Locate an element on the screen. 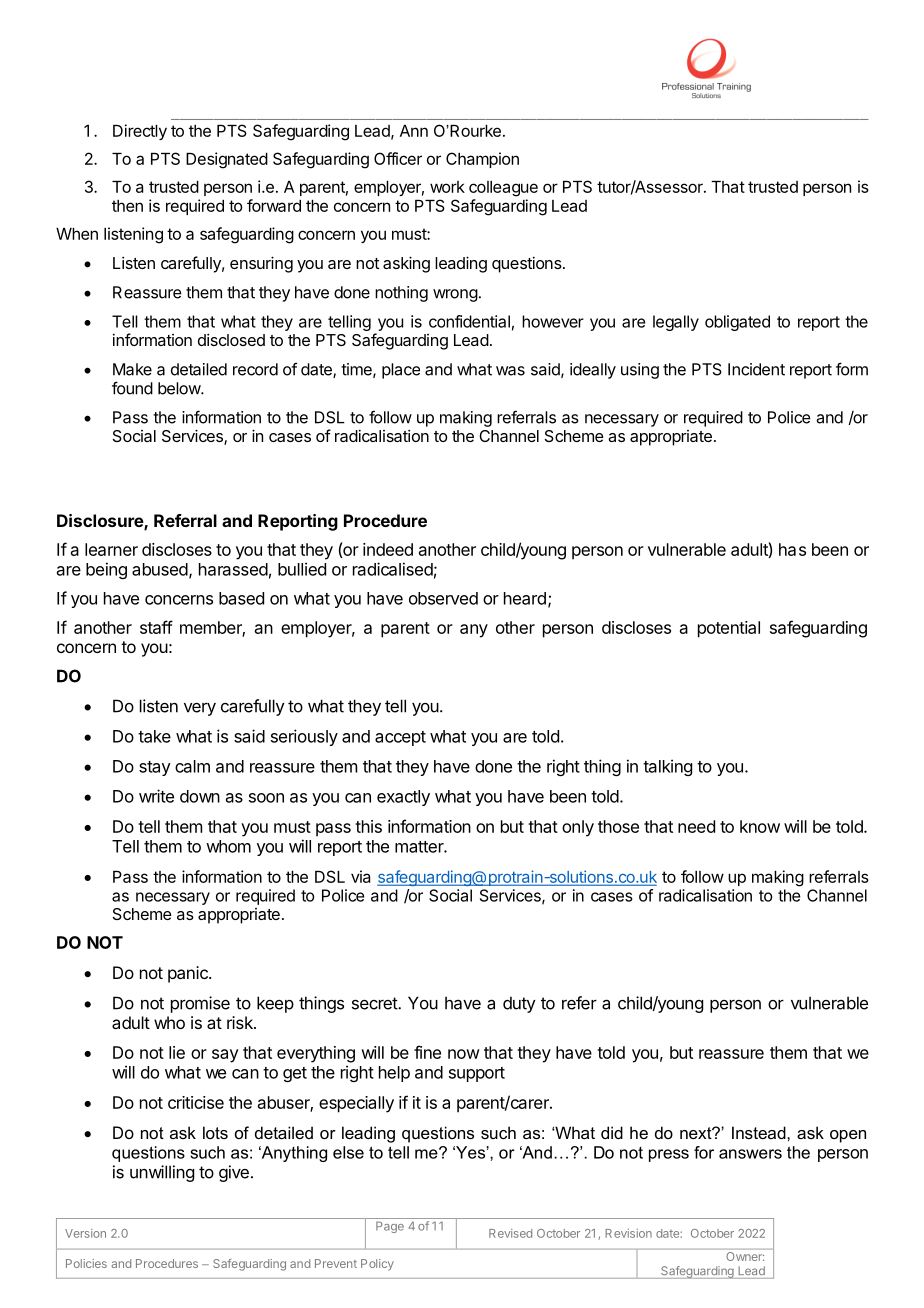 The width and height of the screenshot is (924, 1308). indeed is located at coordinates (388, 549).
